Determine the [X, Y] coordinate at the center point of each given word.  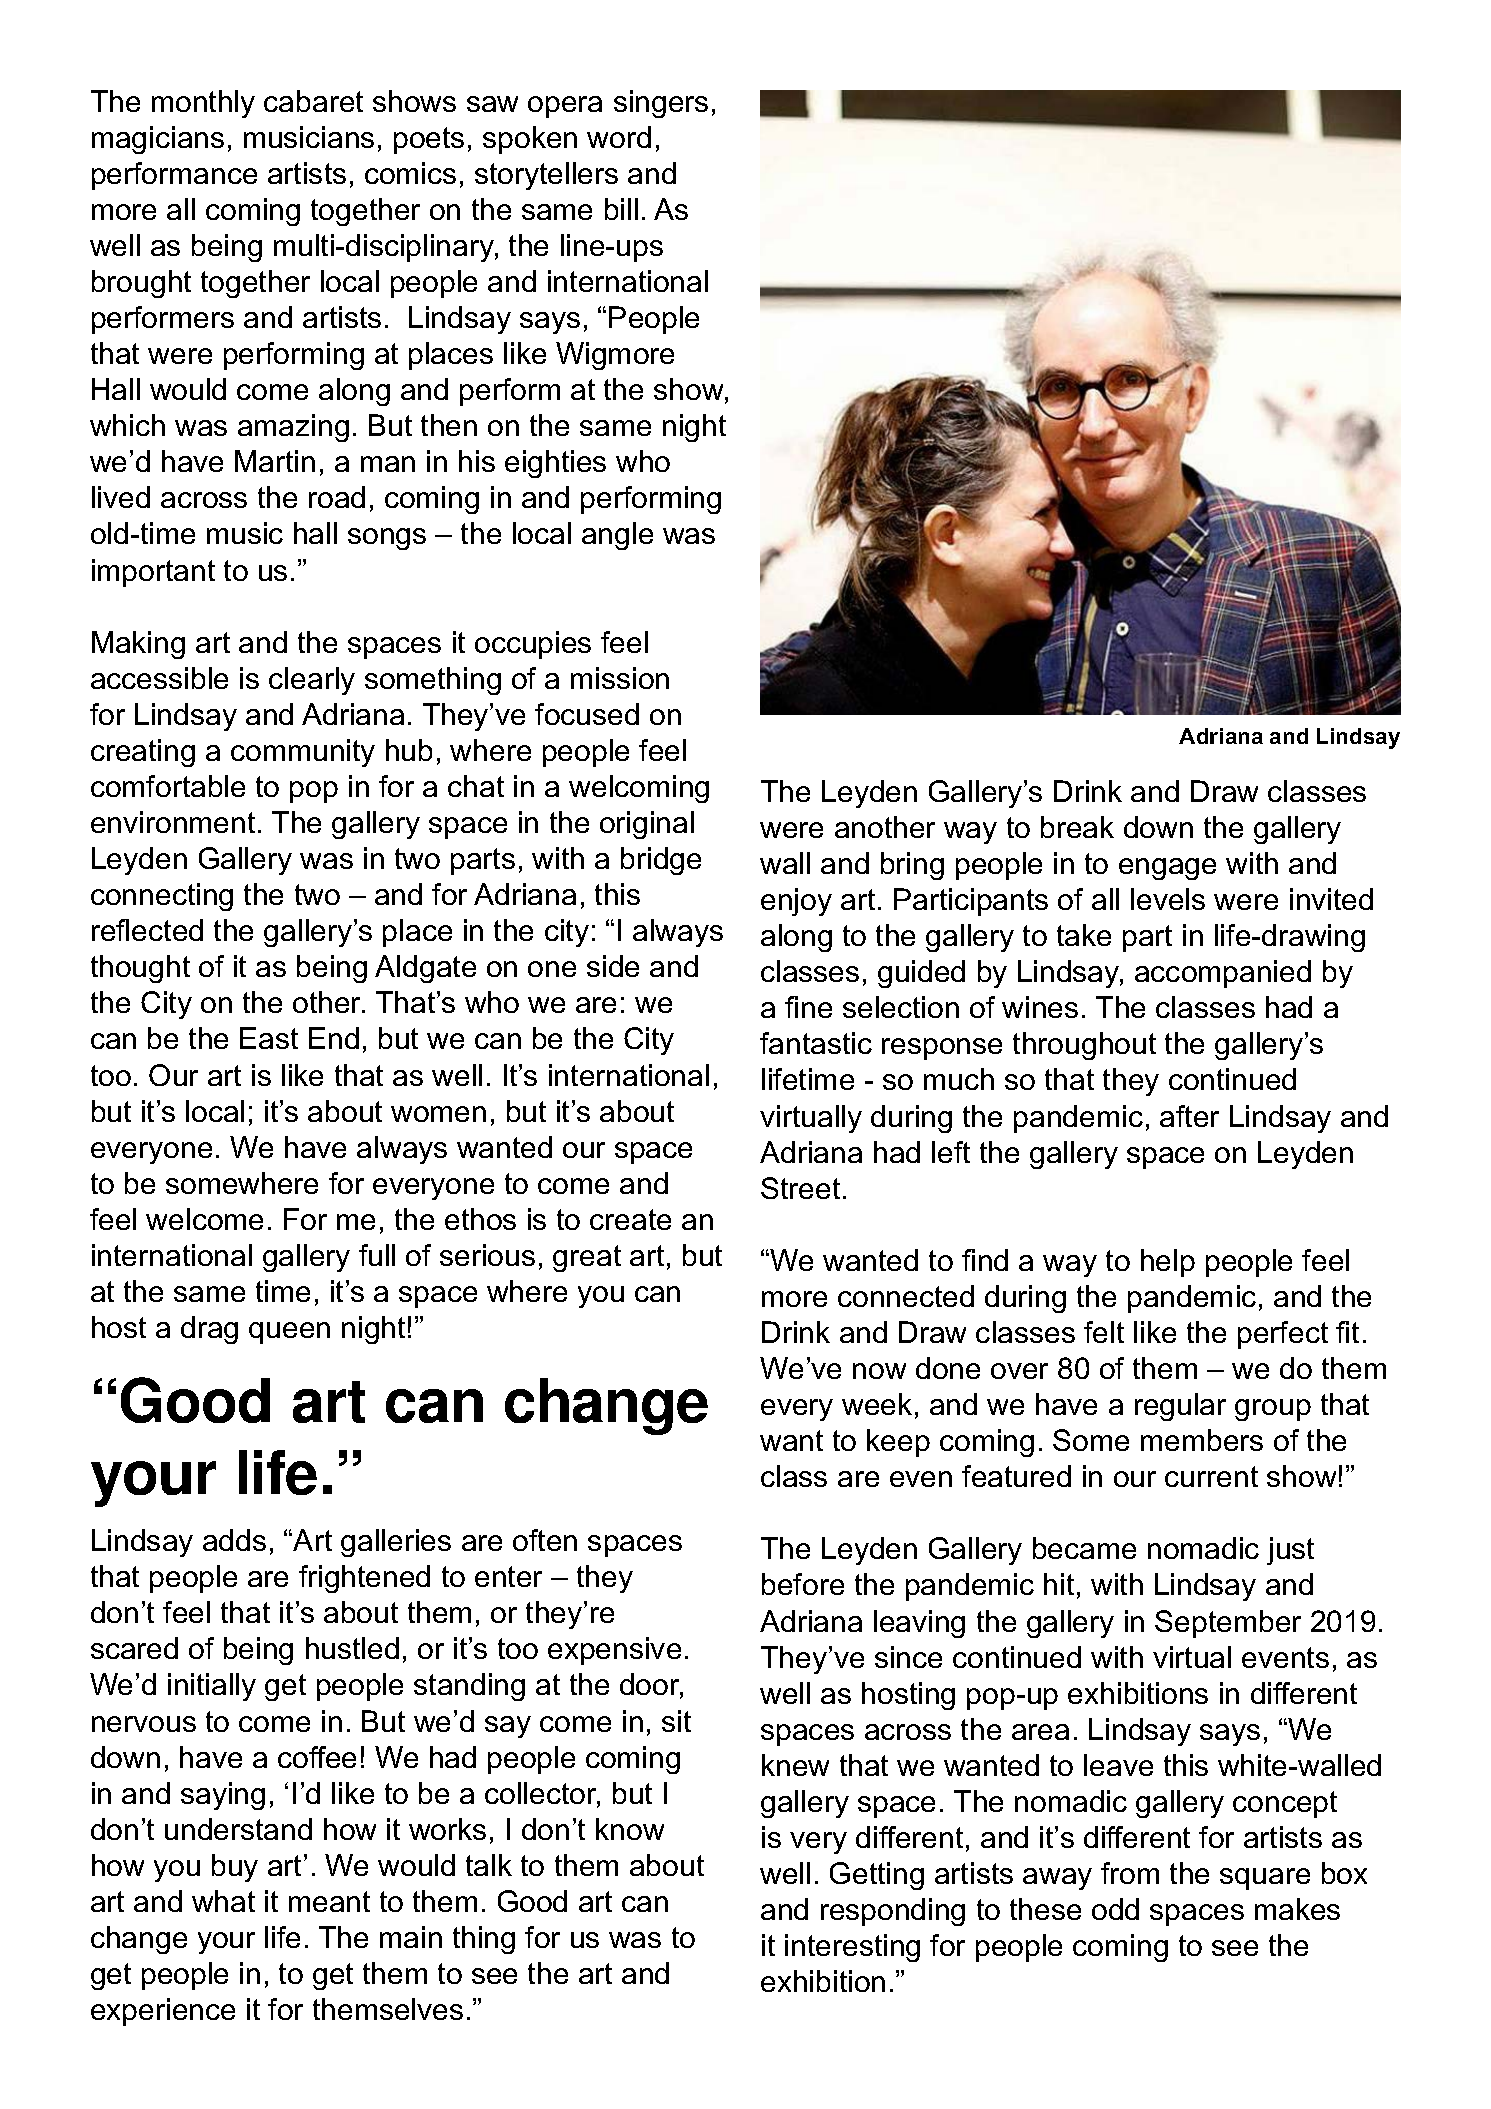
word [619, 137]
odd [1115, 1909]
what [223, 1901]
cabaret [313, 101]
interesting [852, 1948]
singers [661, 104]
